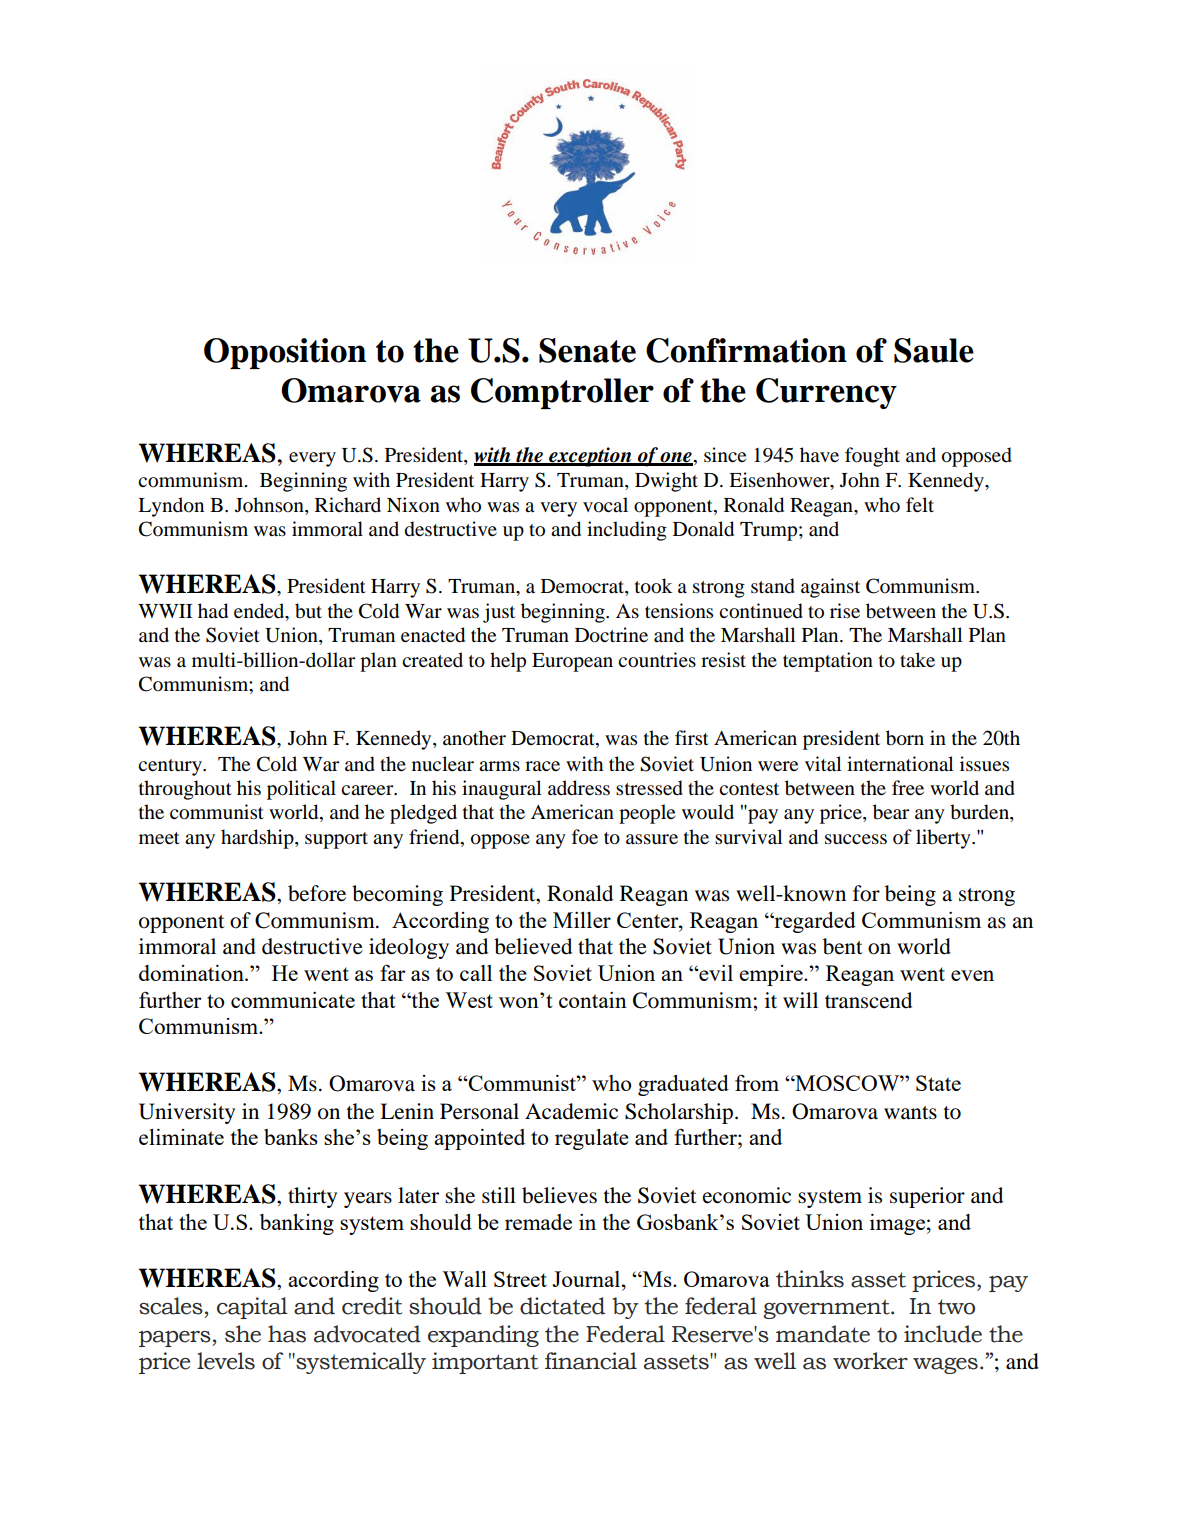 The image size is (1178, 1524). What do you see at coordinates (285, 353) in the screenshot?
I see `Opposition` at bounding box center [285, 353].
